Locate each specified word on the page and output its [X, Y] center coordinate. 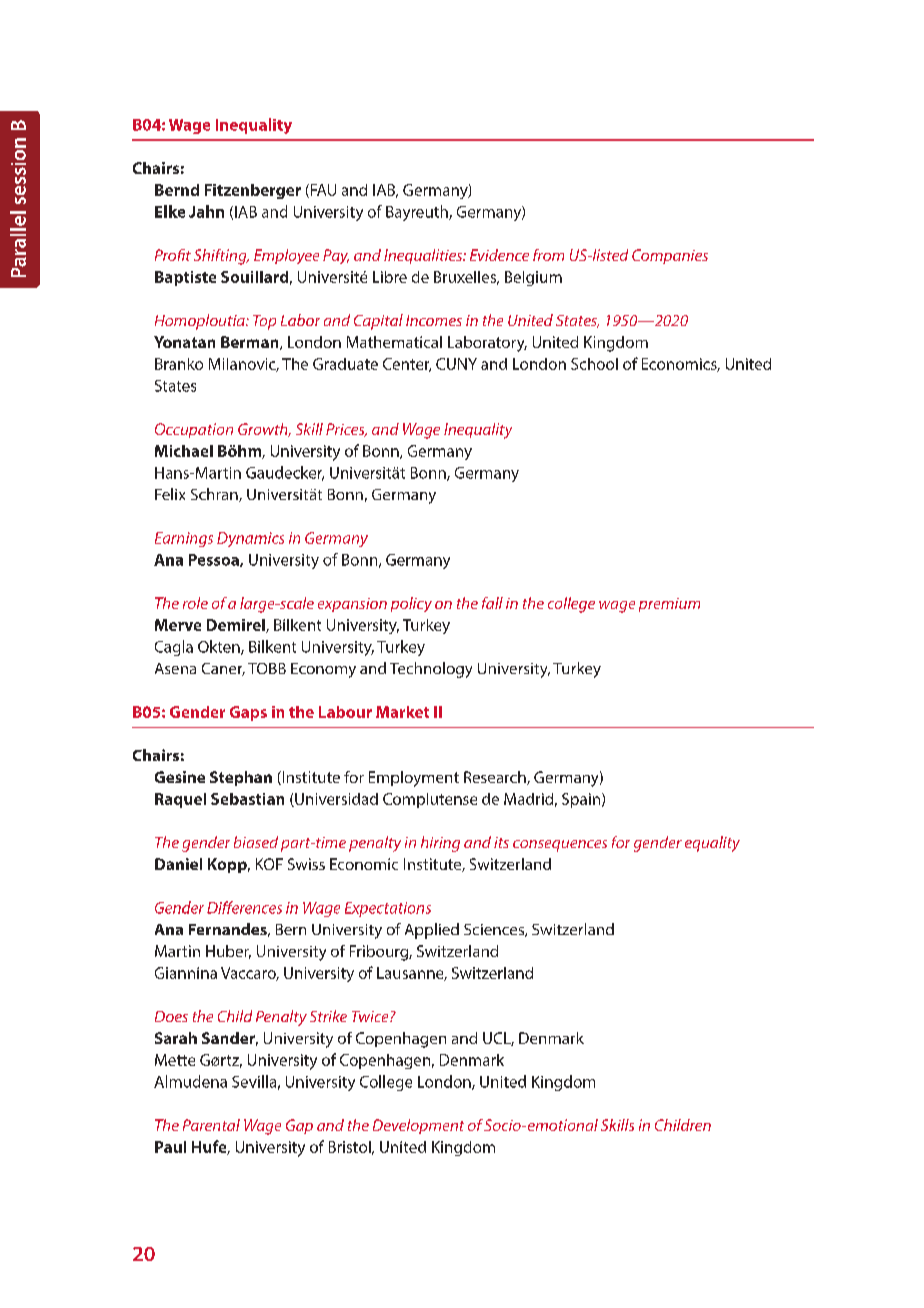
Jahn [206, 211]
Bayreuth [418, 213]
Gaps [248, 713]
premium [669, 605]
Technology [431, 670]
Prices [346, 430]
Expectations [388, 909]
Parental [211, 1125]
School [594, 364]
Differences [244, 907]
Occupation [194, 430]
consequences [560, 846]
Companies [670, 256]
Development [418, 1126]
